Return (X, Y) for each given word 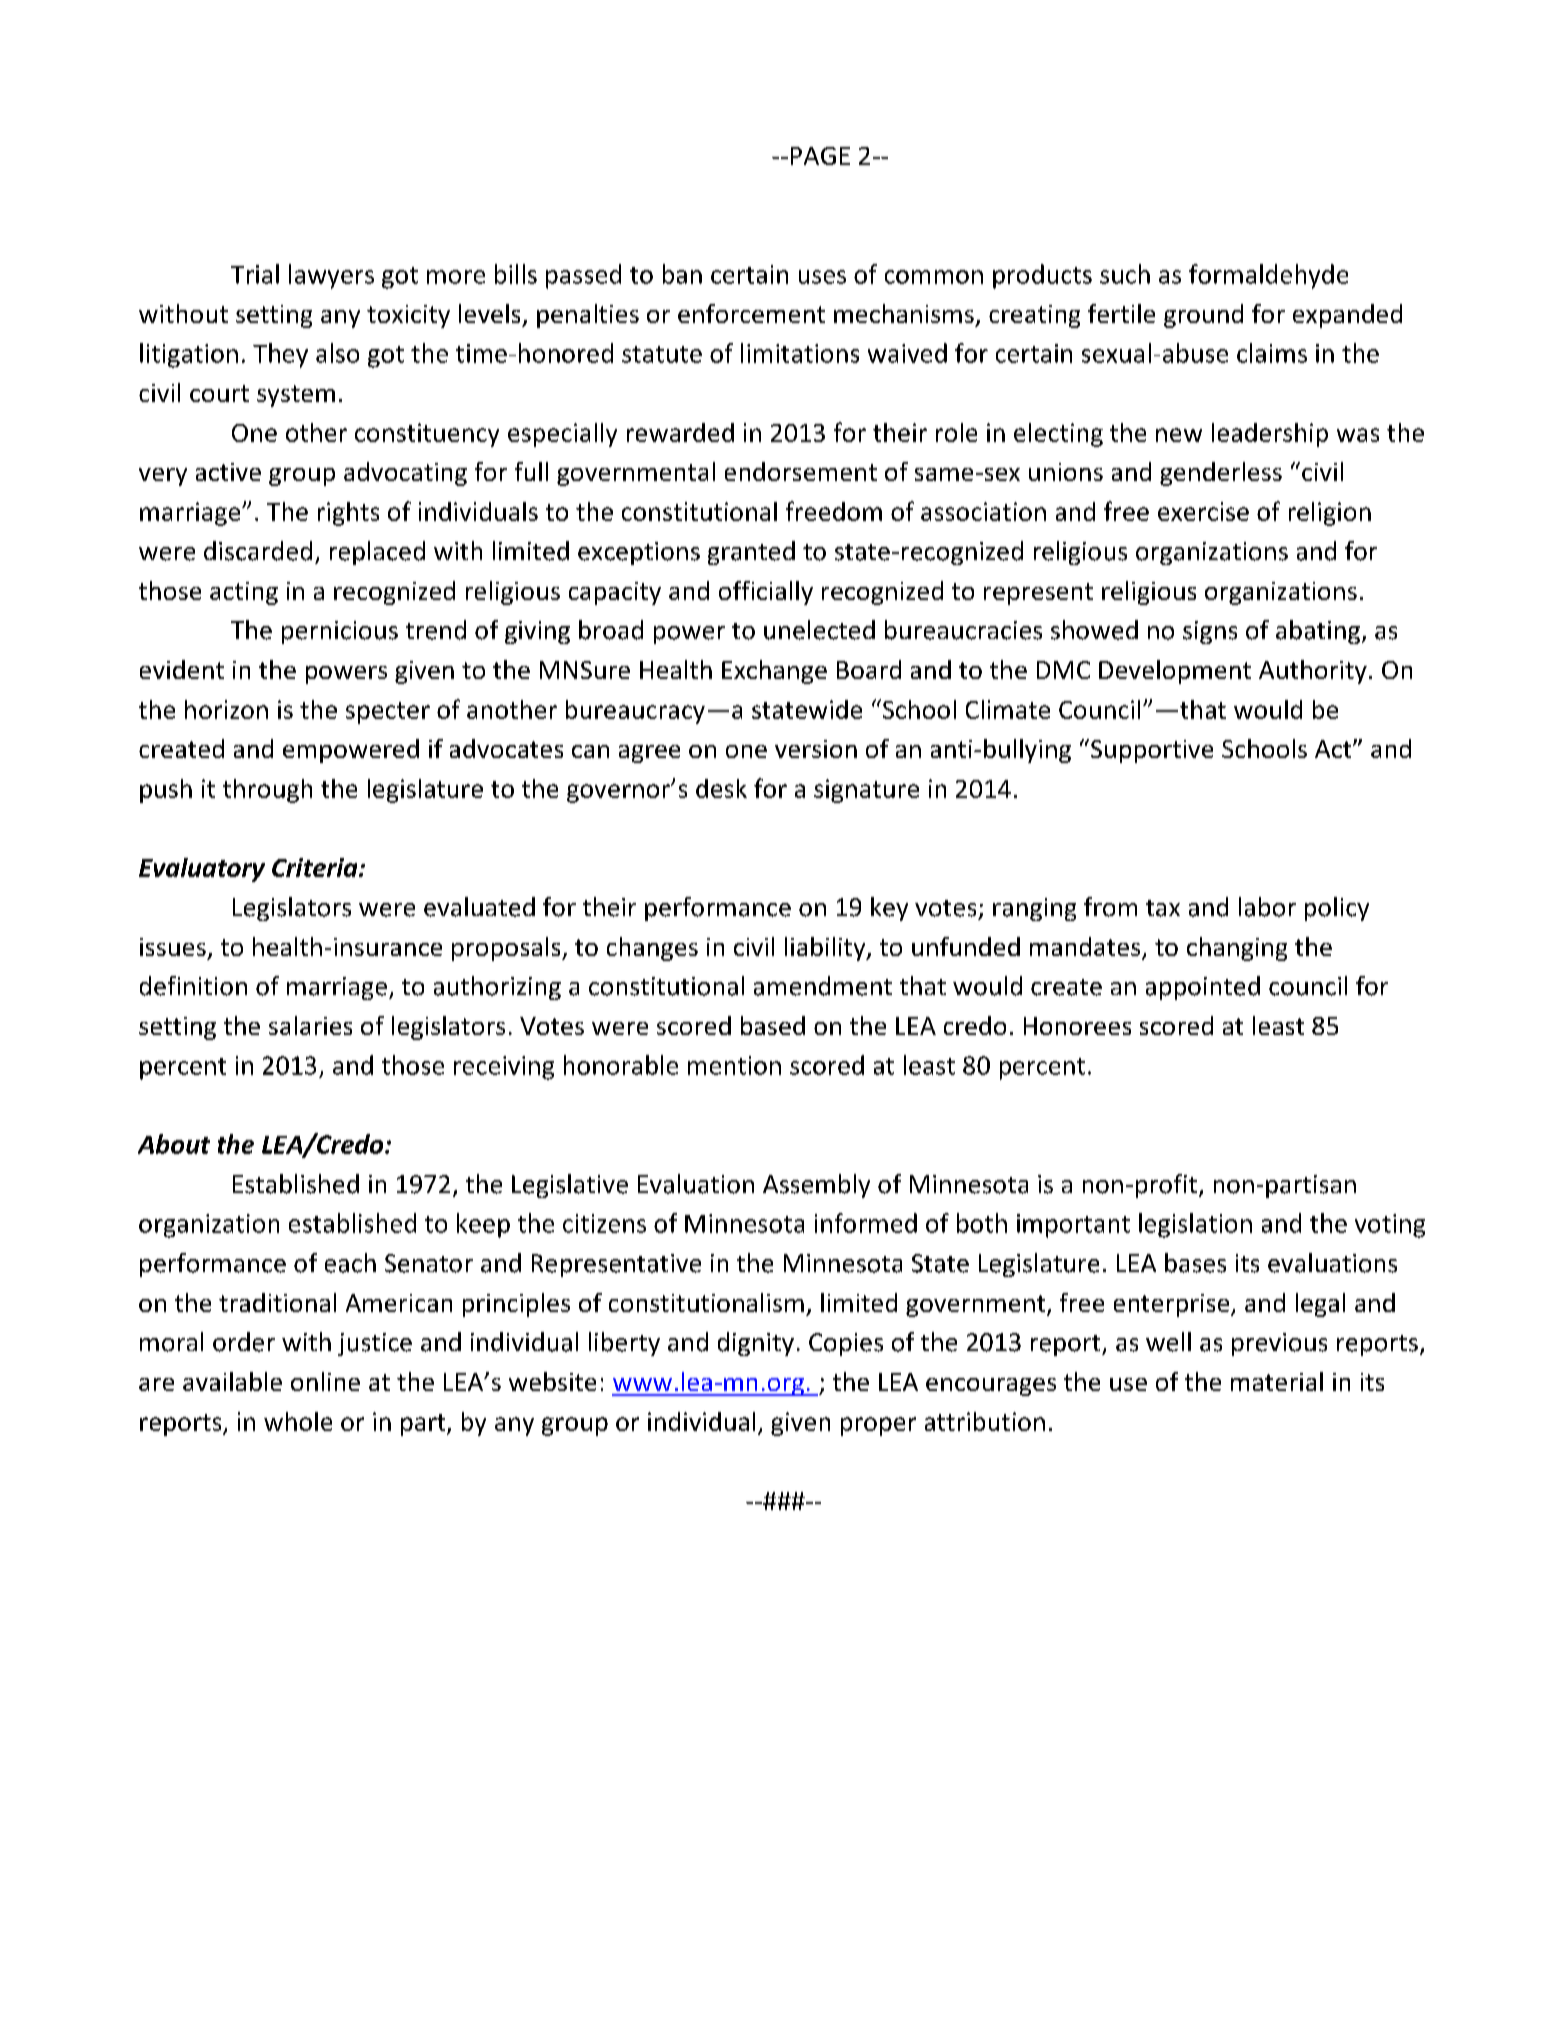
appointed (1203, 988)
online (325, 1381)
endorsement (801, 471)
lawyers (331, 276)
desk (721, 788)
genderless (1221, 474)
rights (348, 514)
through (267, 791)
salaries (310, 1025)
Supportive (1152, 751)
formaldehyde (1268, 276)
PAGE (820, 156)
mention (734, 1065)
